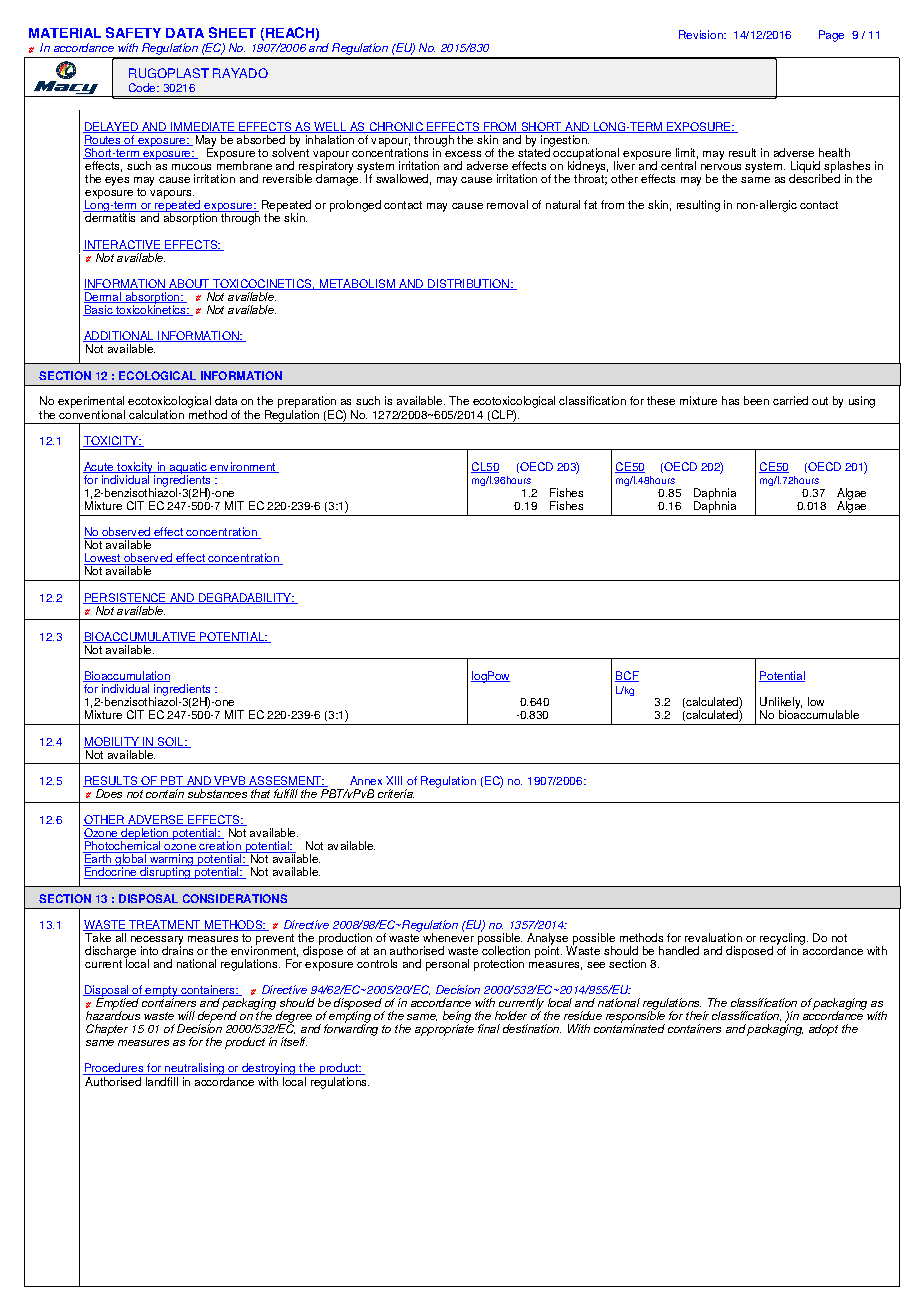  What do you see at coordinates (781, 704) in the screenshot?
I see `Unlikely` at bounding box center [781, 704].
